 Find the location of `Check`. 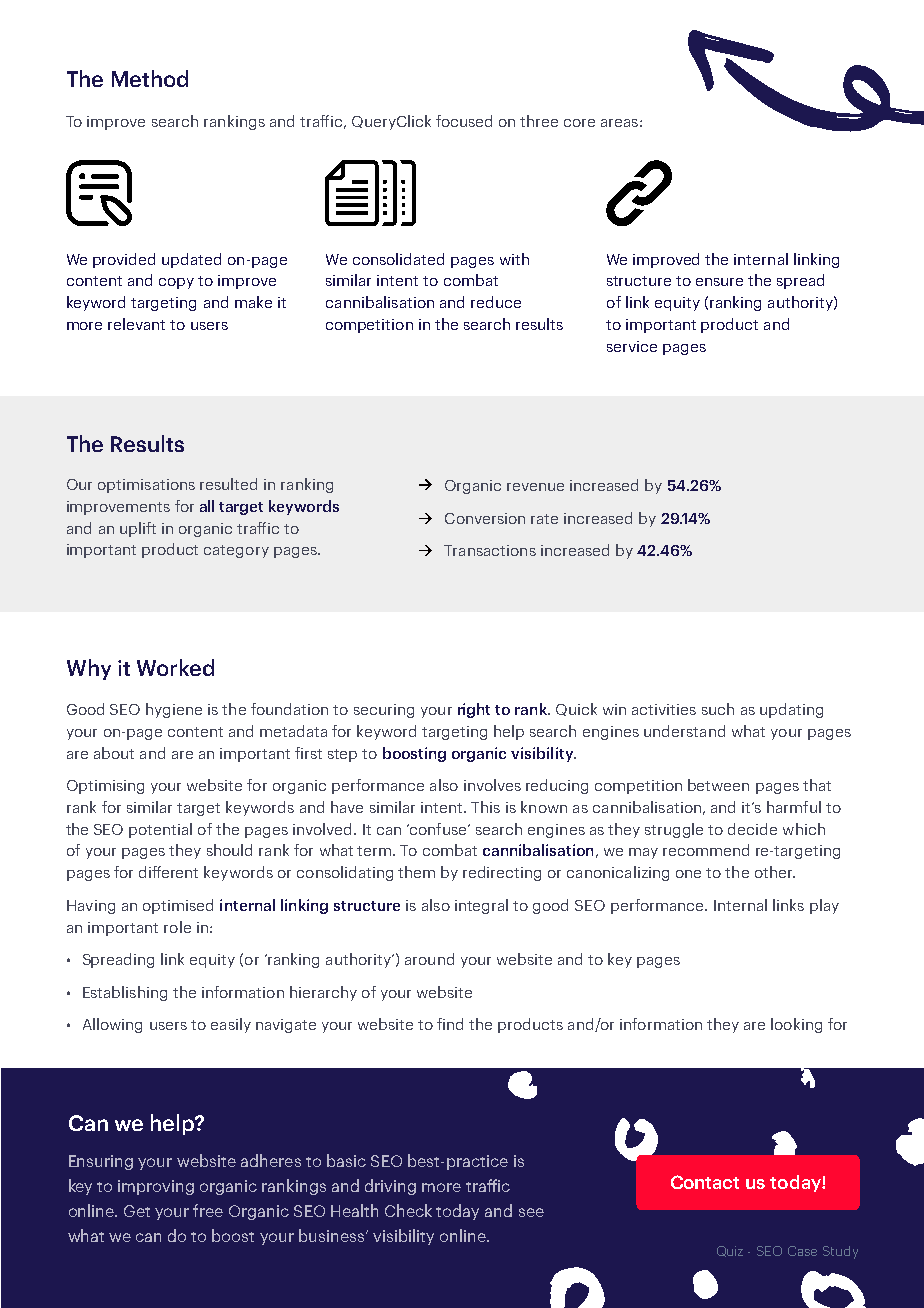

Check is located at coordinates (408, 1210).
